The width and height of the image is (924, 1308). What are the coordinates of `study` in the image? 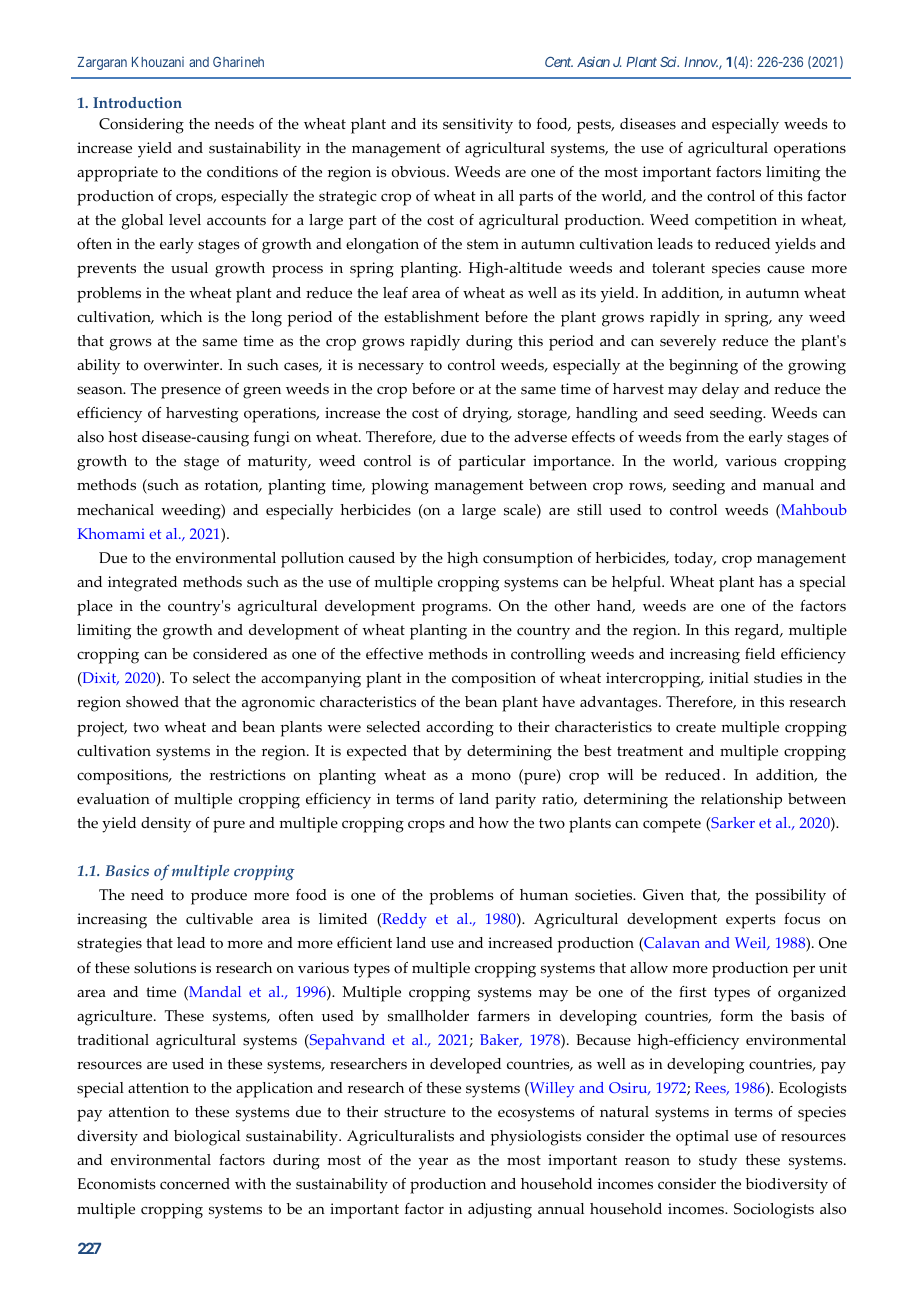 It's located at (718, 1162).
